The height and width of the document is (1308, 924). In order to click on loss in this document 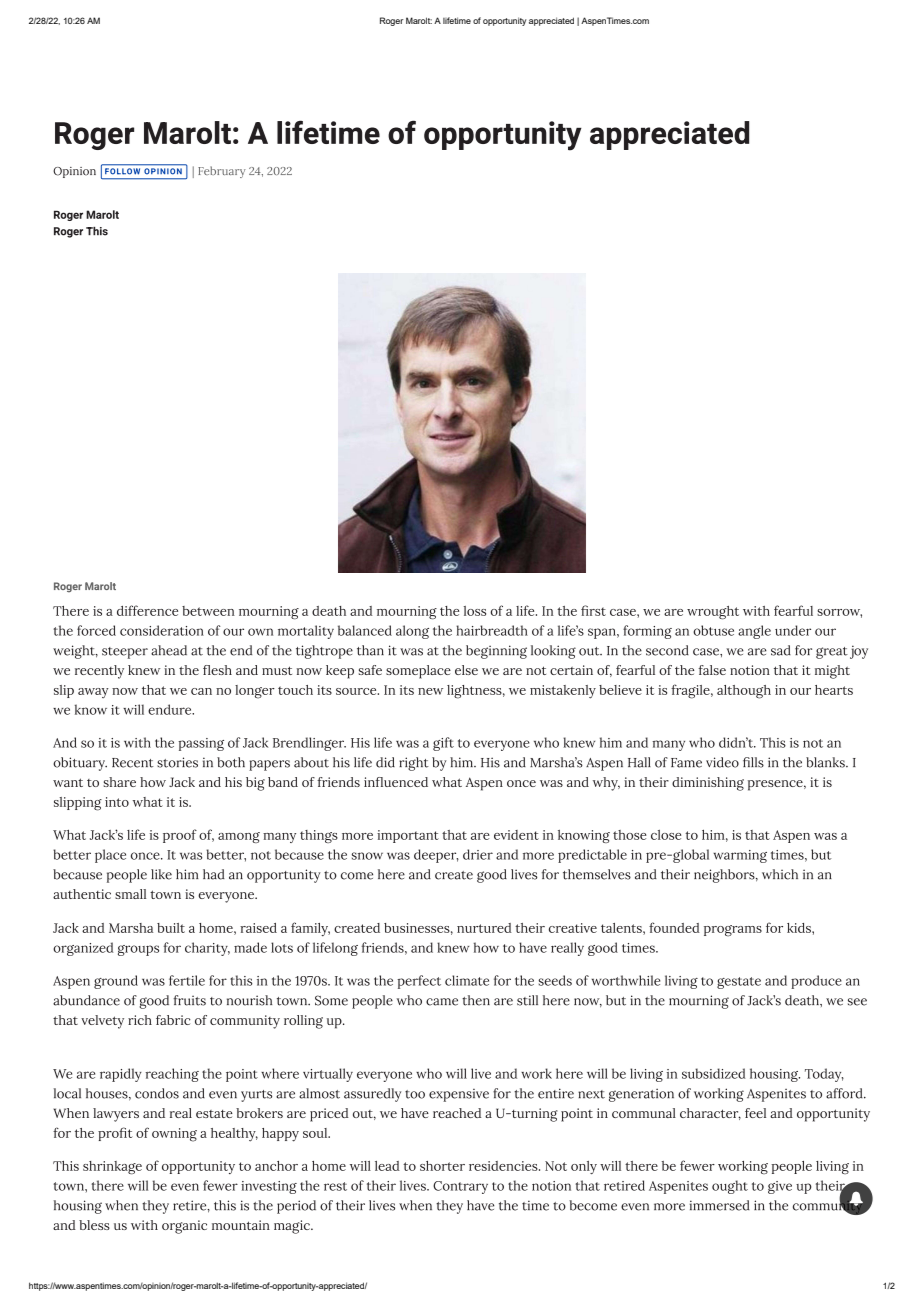, I will do `click(475, 611)`.
